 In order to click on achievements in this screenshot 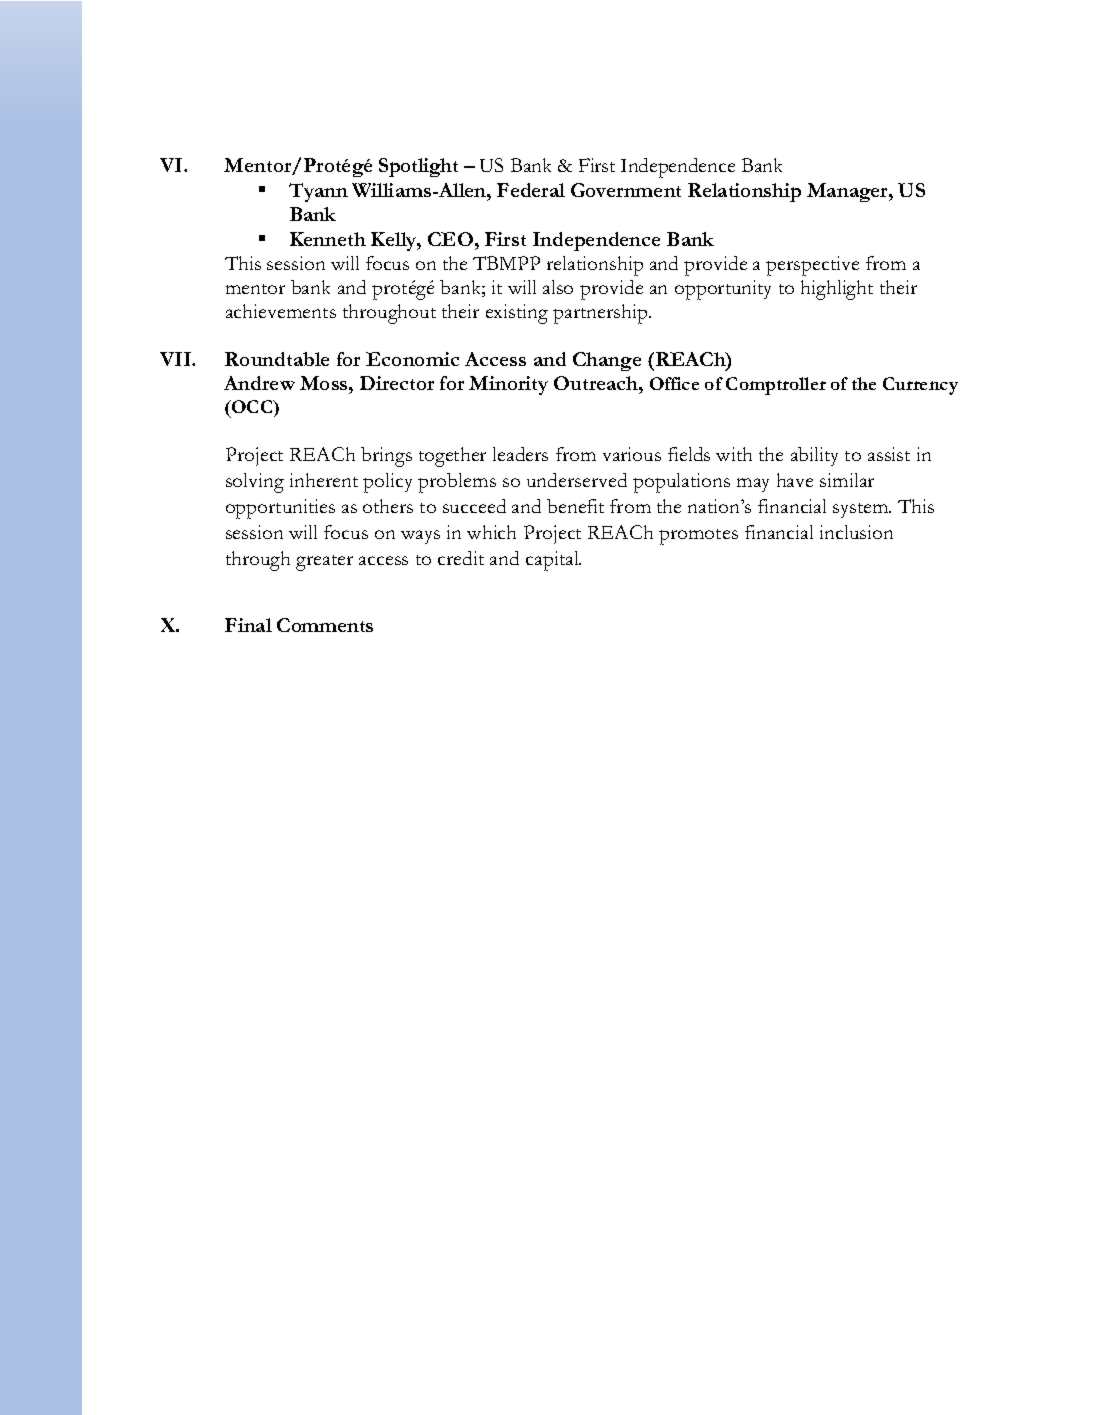, I will do `click(281, 311)`.
